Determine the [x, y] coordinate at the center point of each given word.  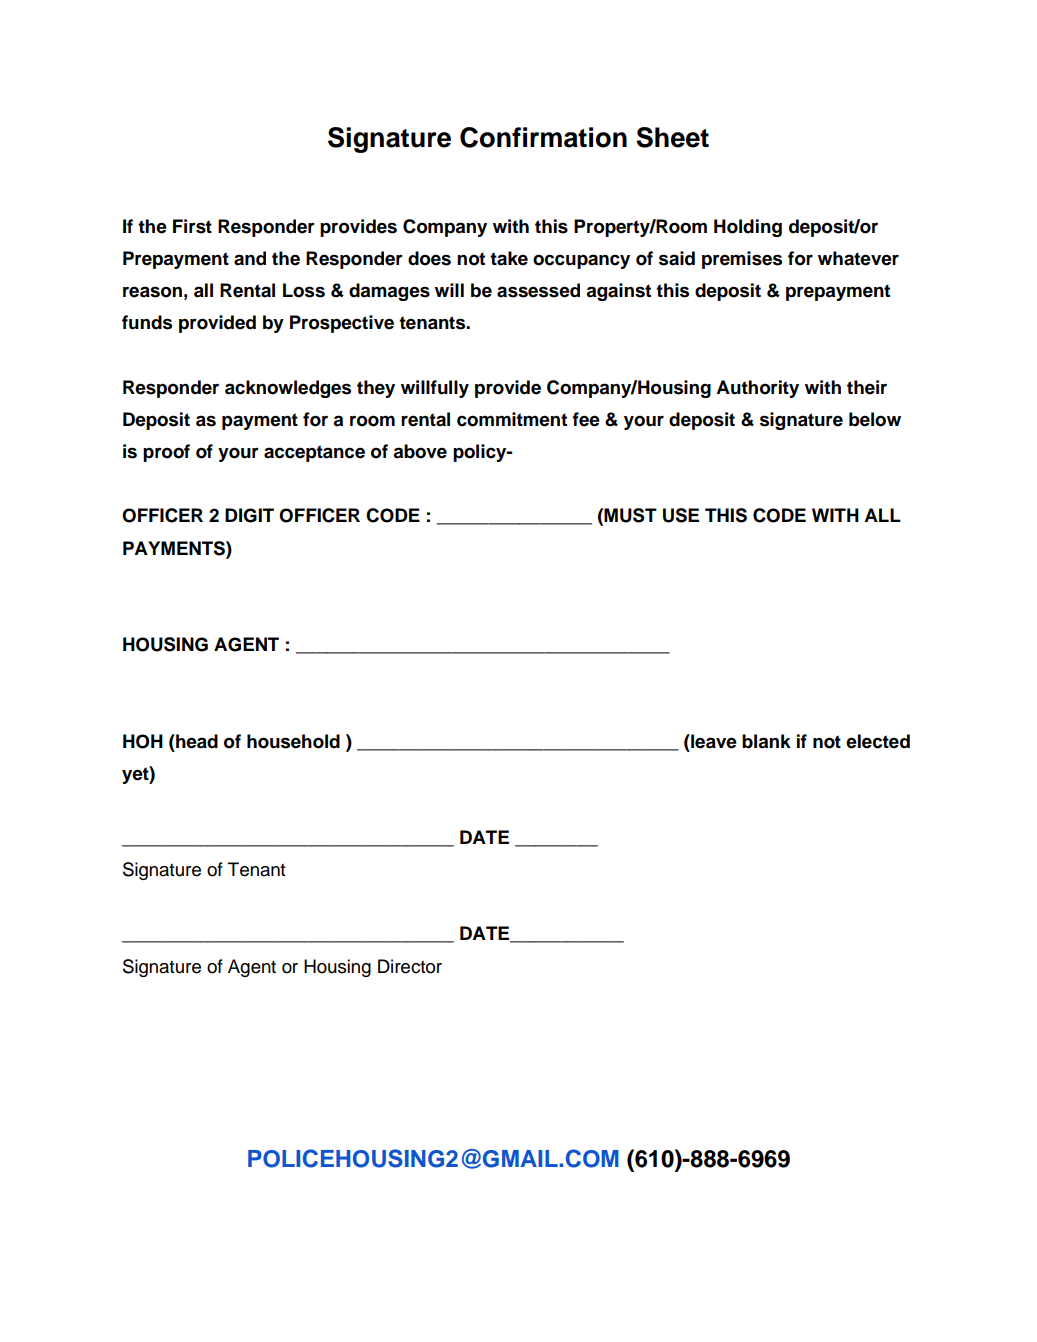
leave [713, 741]
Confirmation [543, 137]
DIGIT [249, 515]
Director [410, 966]
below [875, 419]
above [420, 451]
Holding [748, 228]
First [192, 226]
